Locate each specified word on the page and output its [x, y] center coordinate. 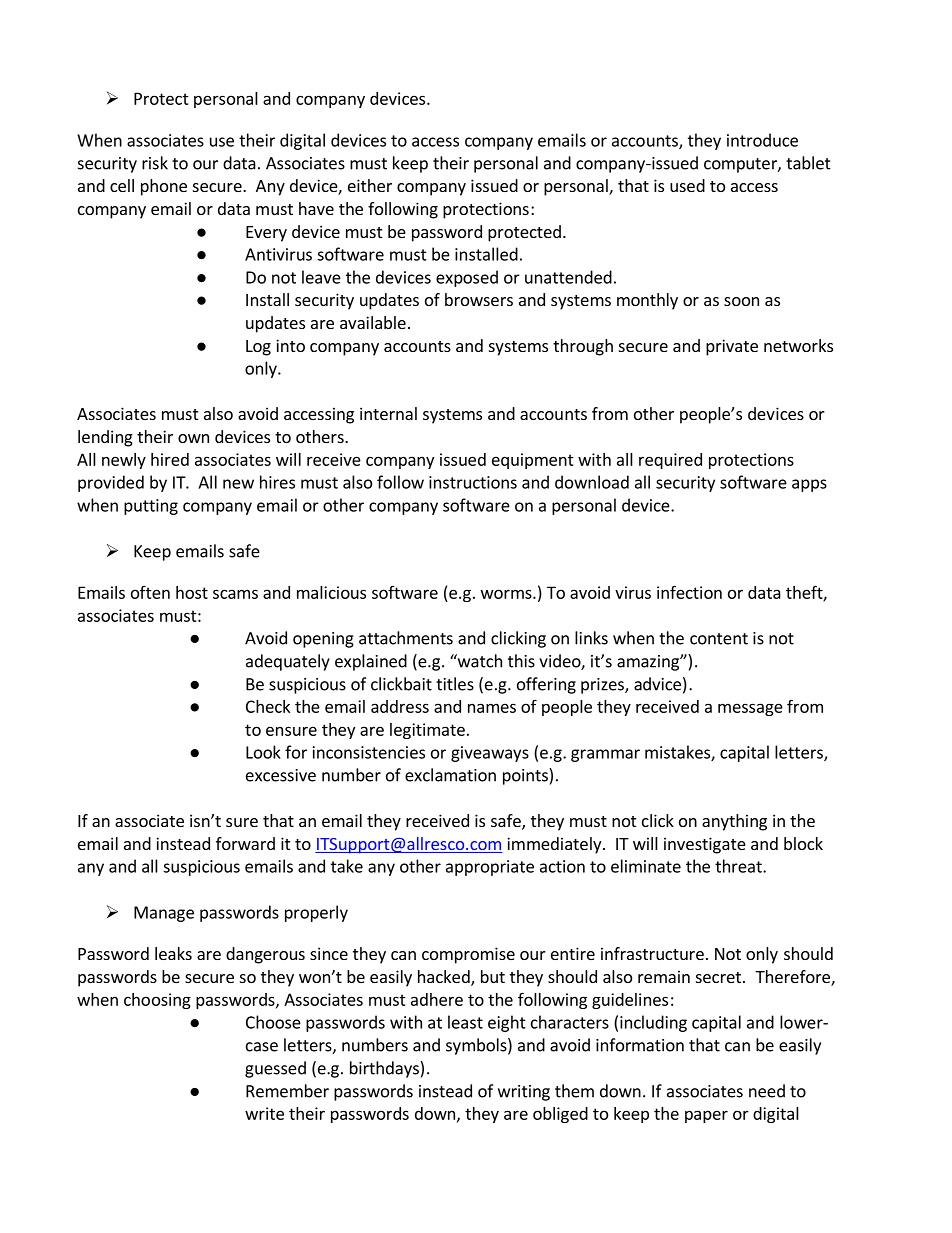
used [687, 185]
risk [155, 163]
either [370, 185]
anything [734, 822]
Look [263, 752]
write [264, 1113]
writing [524, 1093]
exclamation [450, 775]
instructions [473, 482]
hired [170, 459]
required [670, 461]
